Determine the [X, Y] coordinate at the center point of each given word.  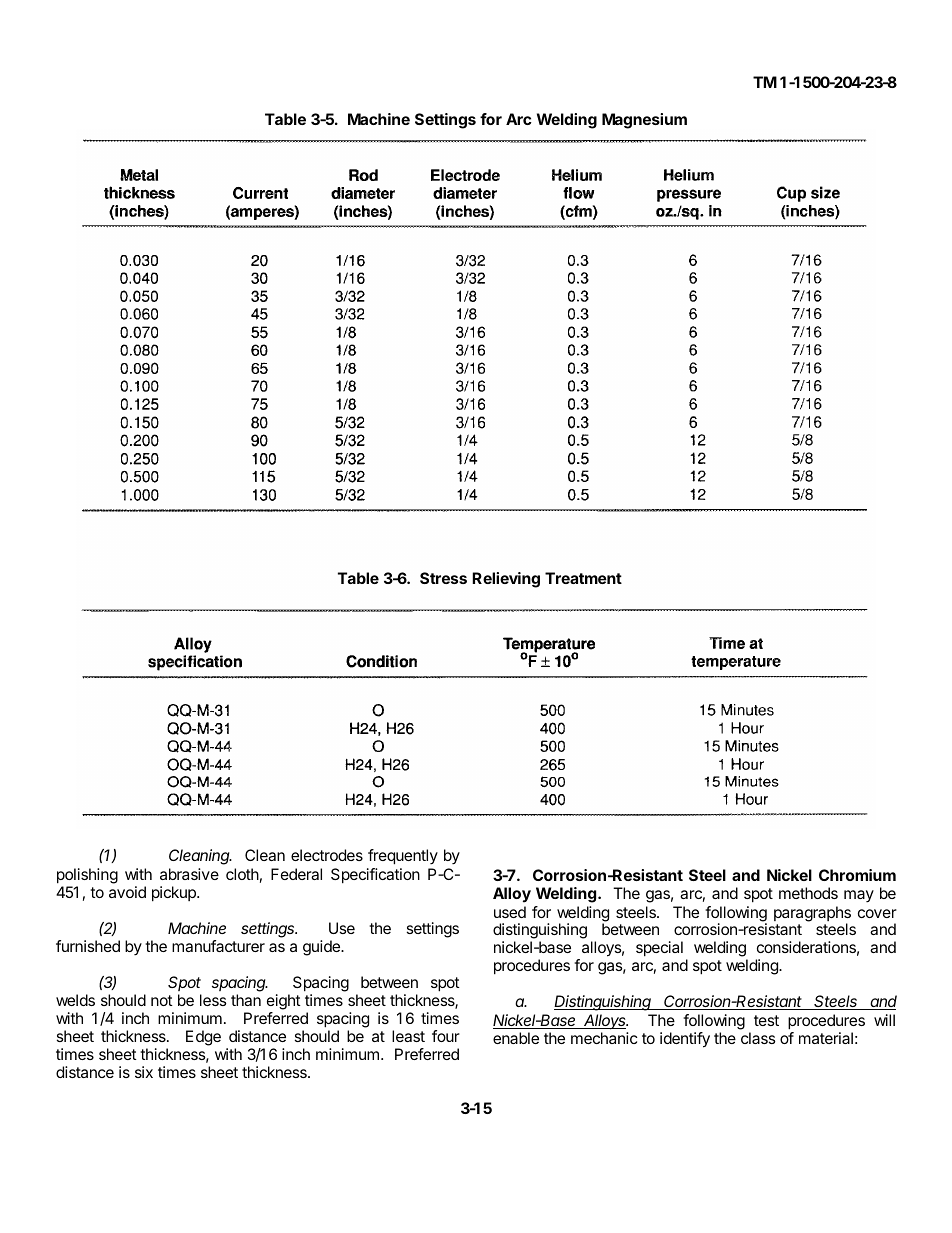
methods [808, 893]
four [446, 1036]
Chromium [857, 875]
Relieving [506, 580]
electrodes [327, 855]
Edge [203, 1038]
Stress [443, 578]
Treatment [583, 578]
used [510, 912]
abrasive [189, 874]
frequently [403, 857]
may [859, 896]
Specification [375, 876]
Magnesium [644, 121]
